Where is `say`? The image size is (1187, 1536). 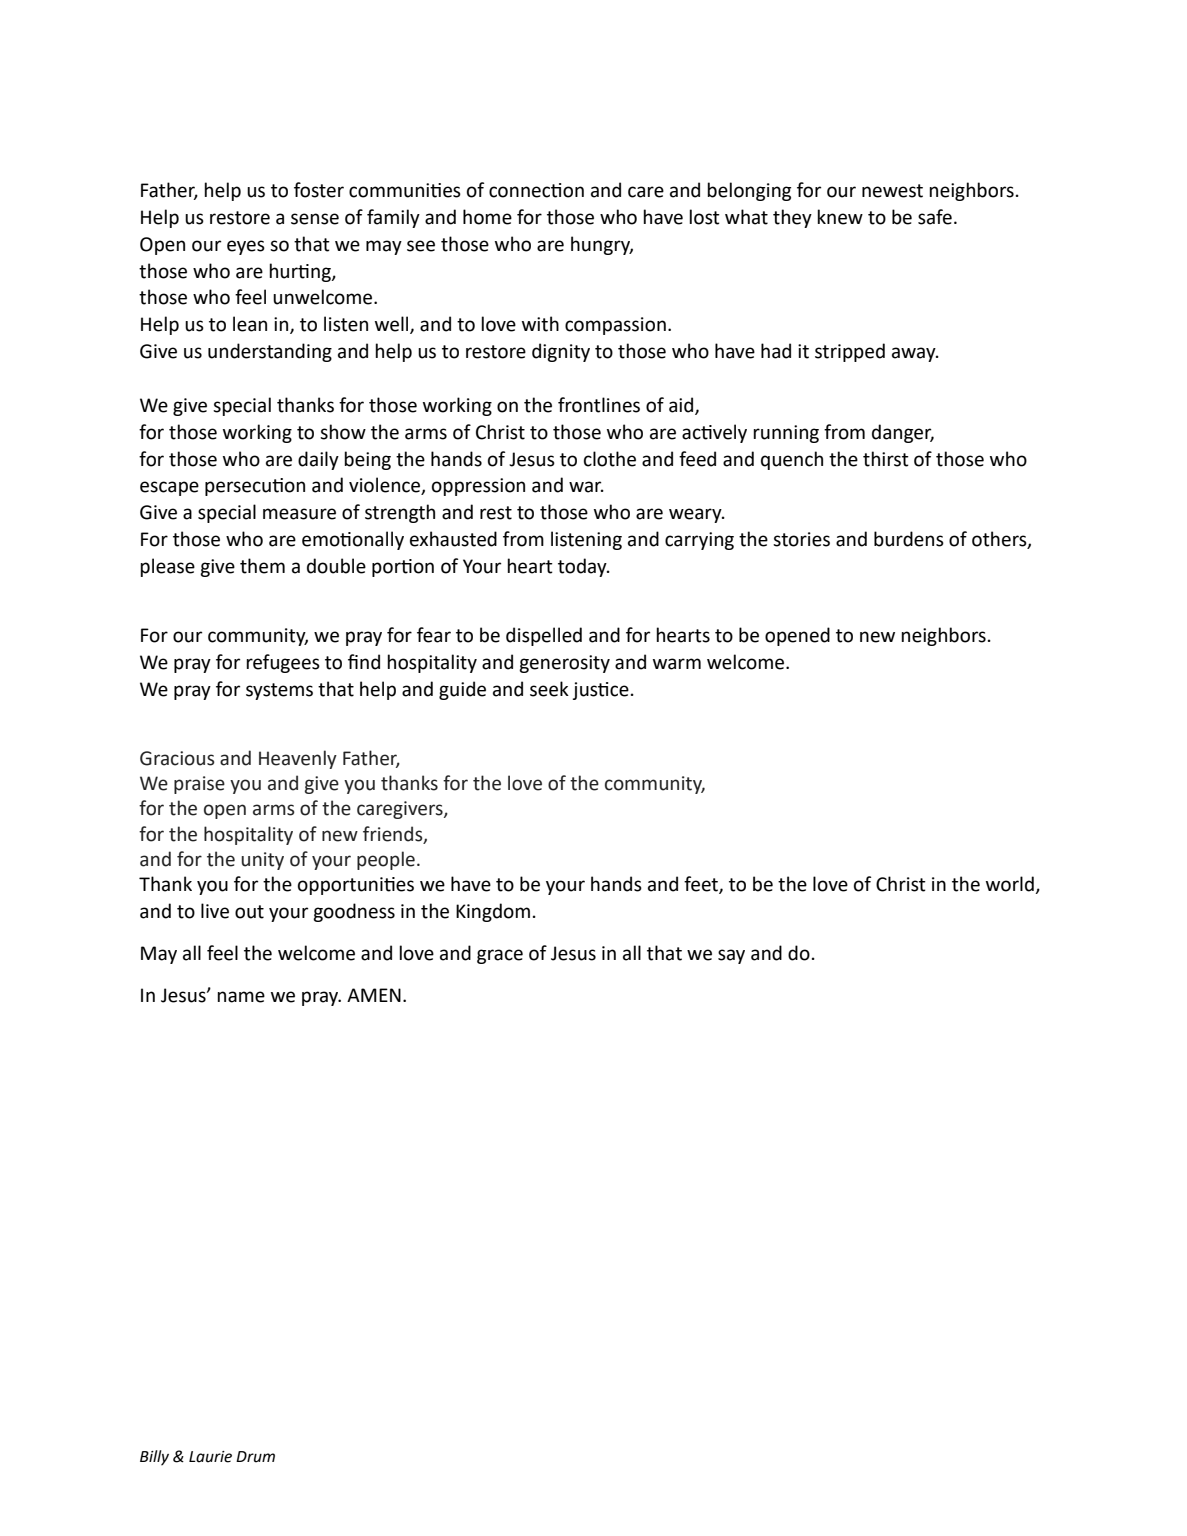
say is located at coordinates (731, 956).
